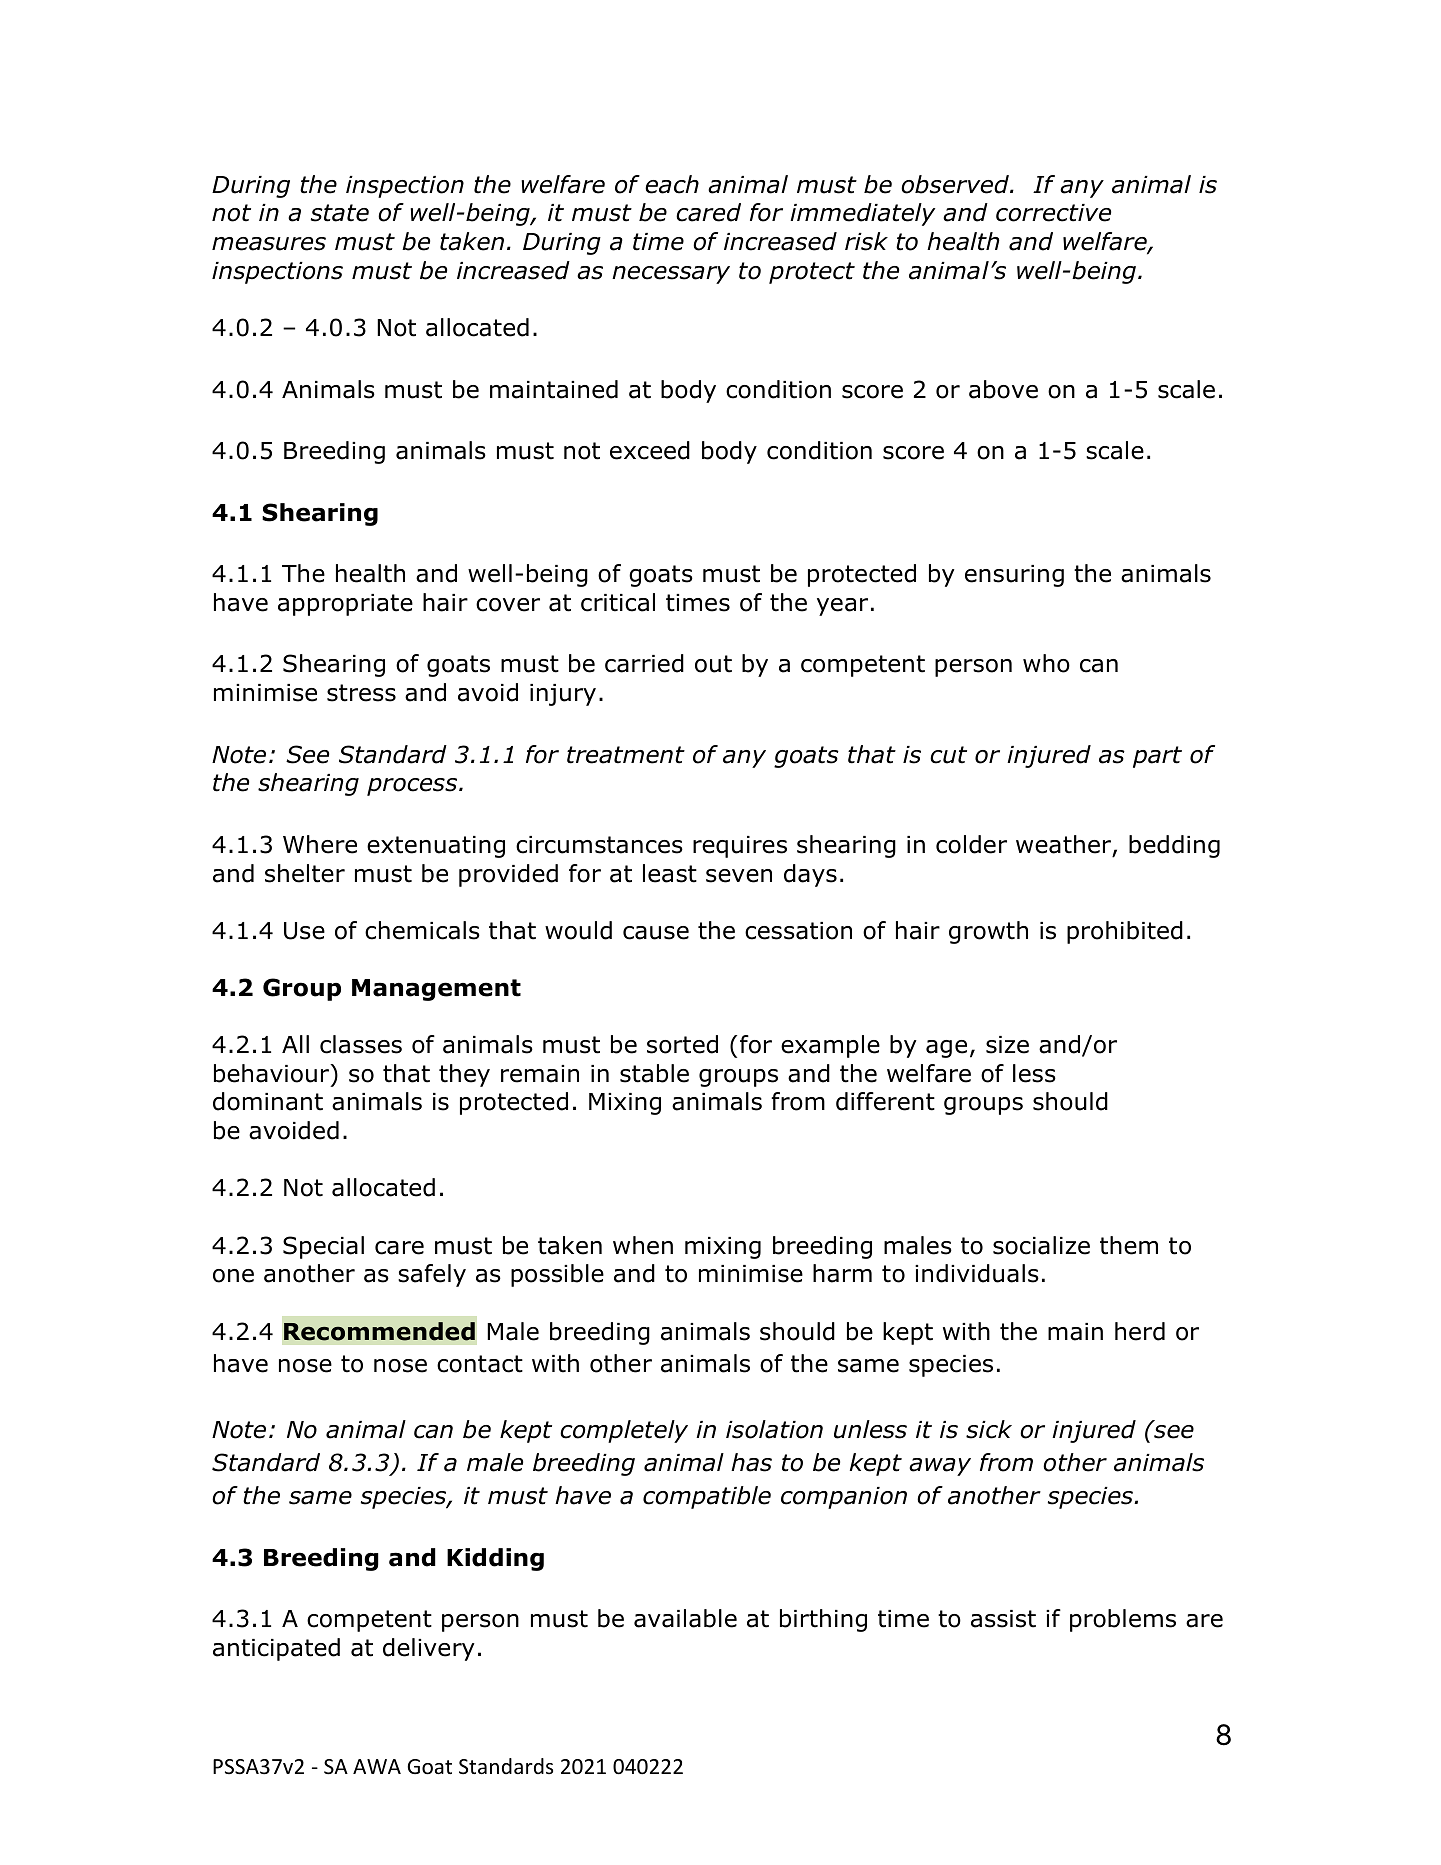 Image resolution: width=1441 pixels, height=1865 pixels. I want to click on stress, so click(361, 693).
